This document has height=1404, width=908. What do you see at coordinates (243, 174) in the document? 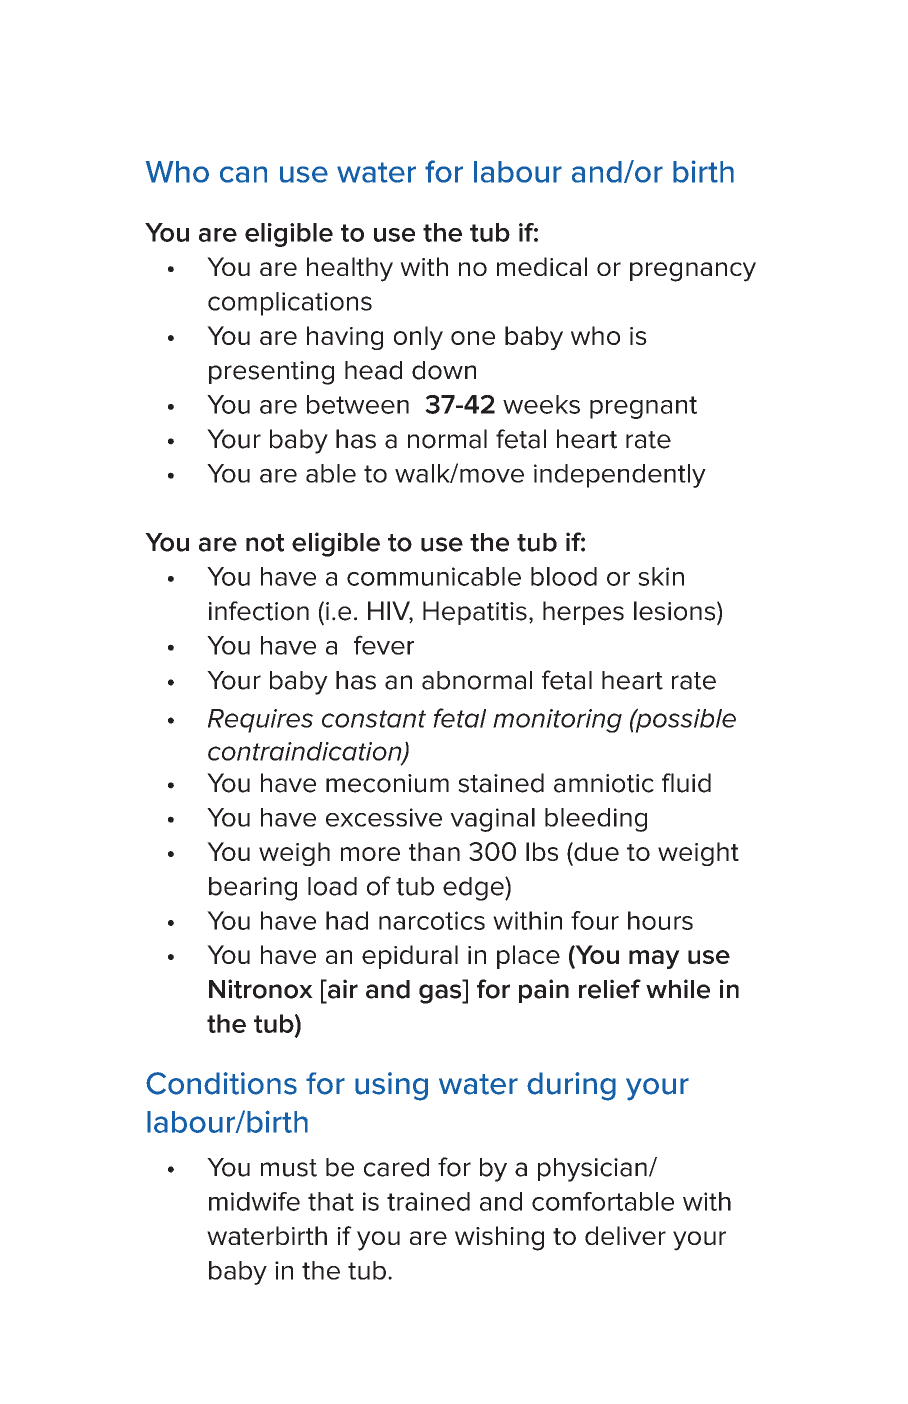
I see `can` at bounding box center [243, 174].
